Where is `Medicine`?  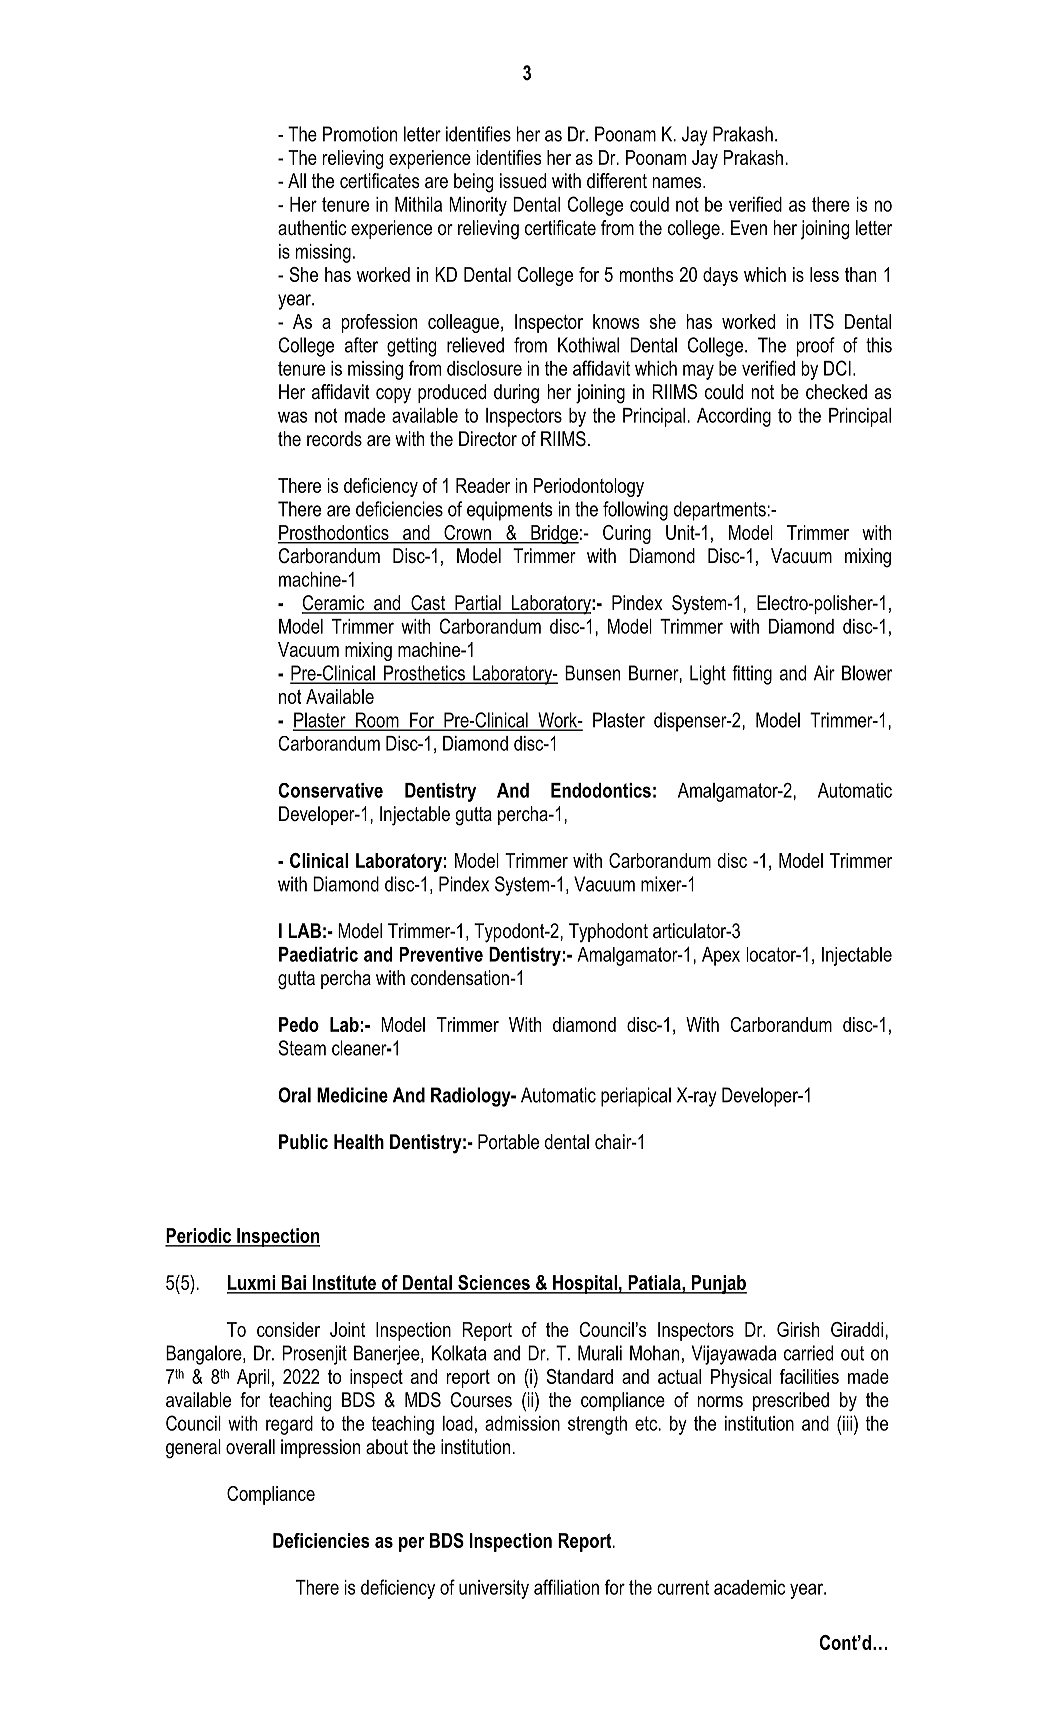 Medicine is located at coordinates (352, 1095).
